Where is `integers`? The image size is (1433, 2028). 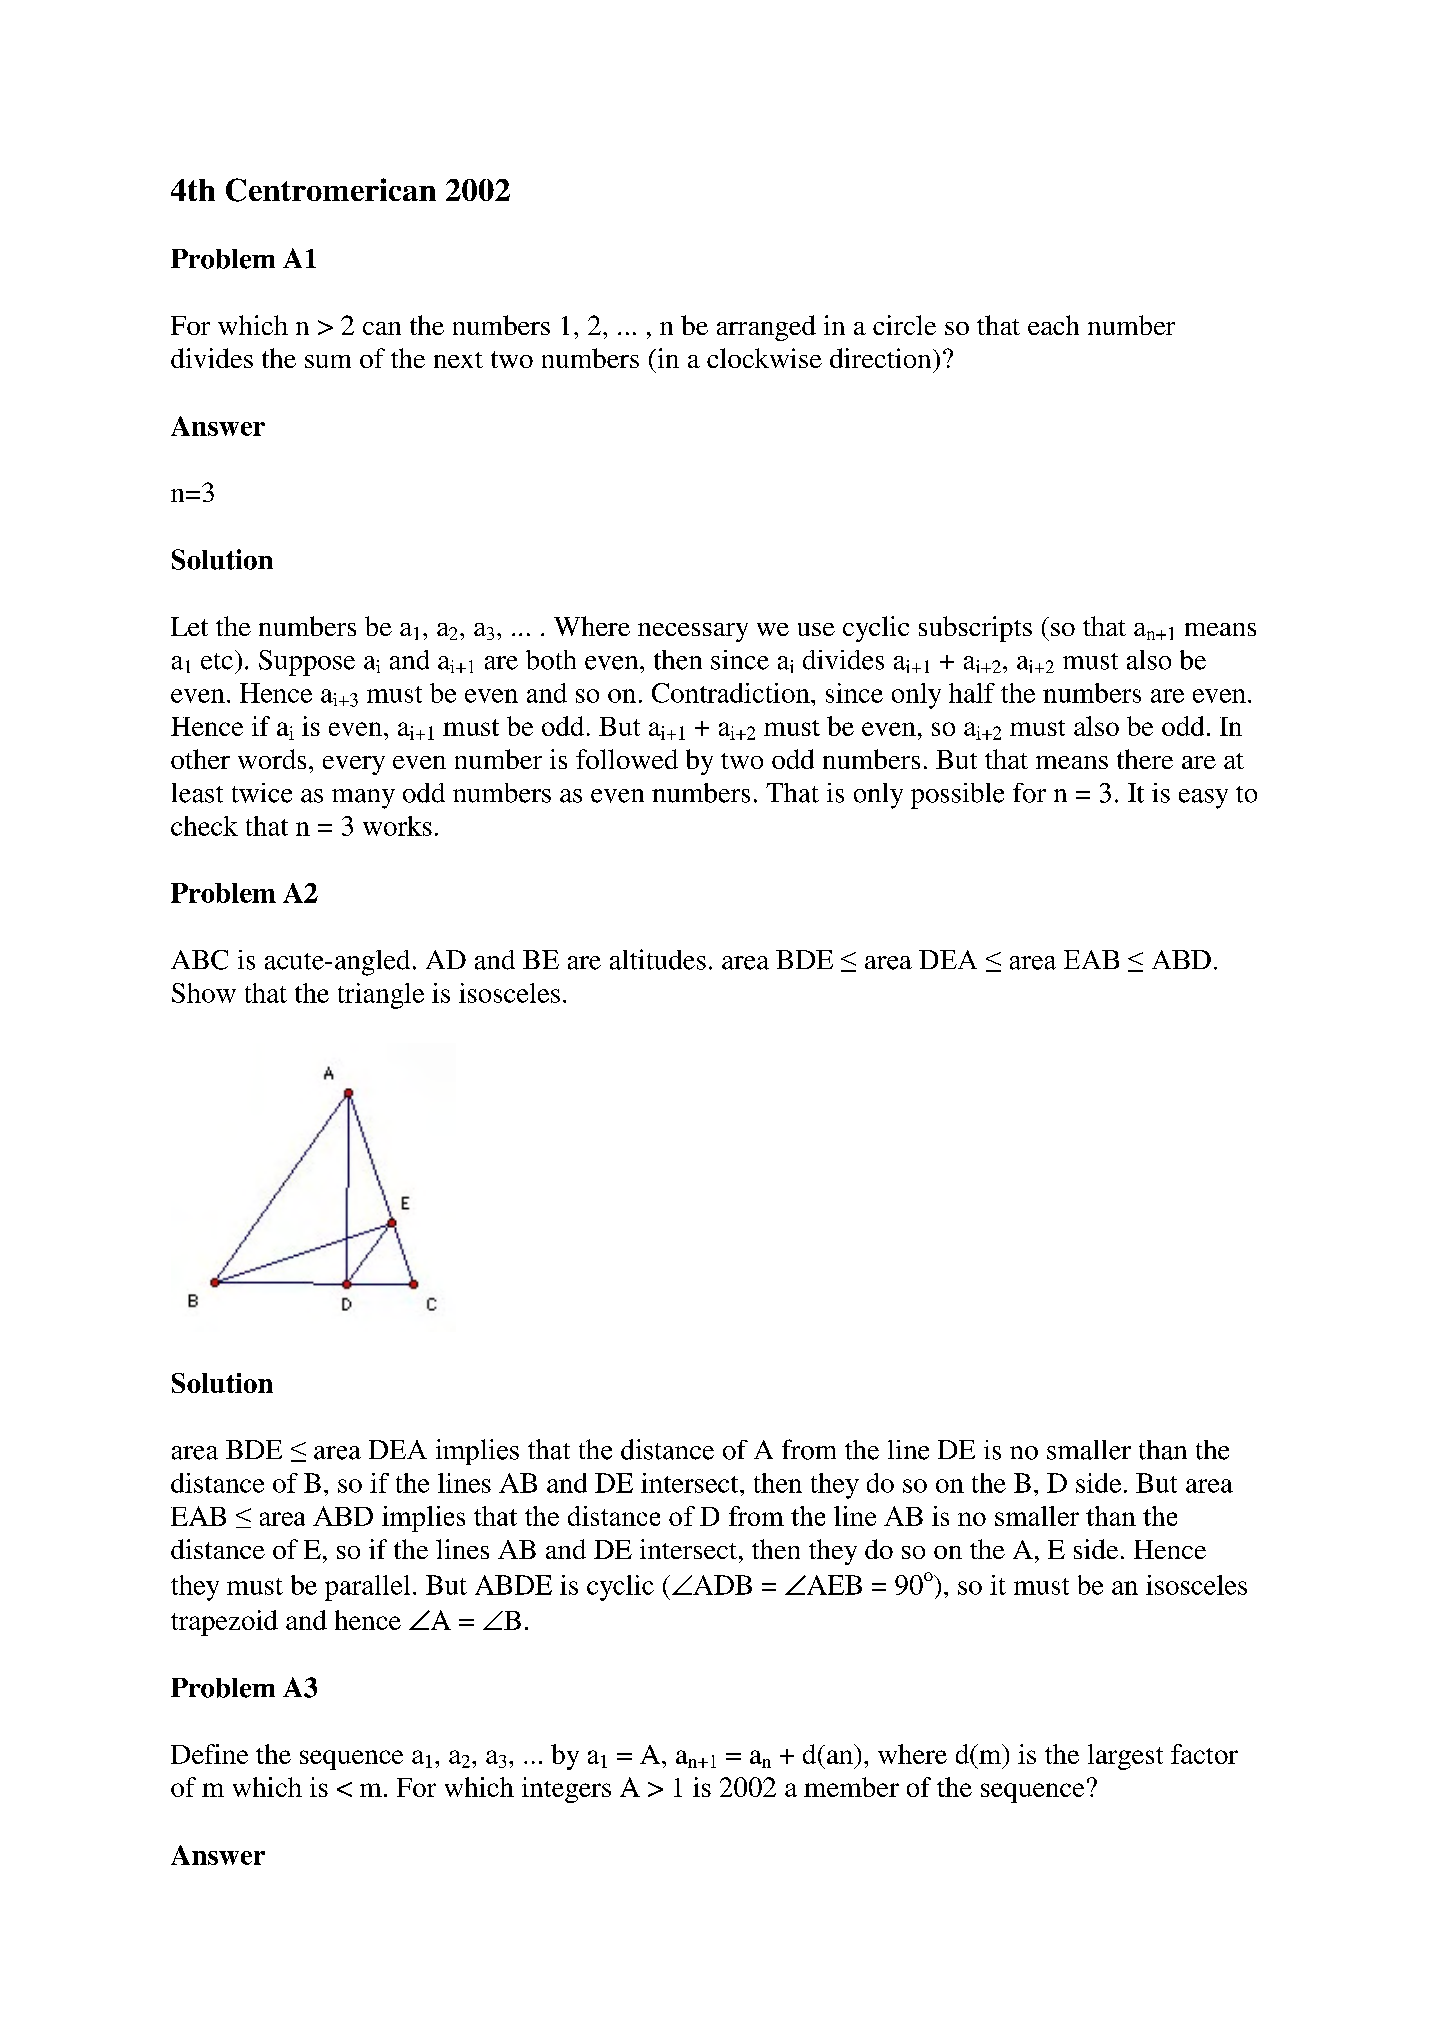
integers is located at coordinates (566, 1790).
